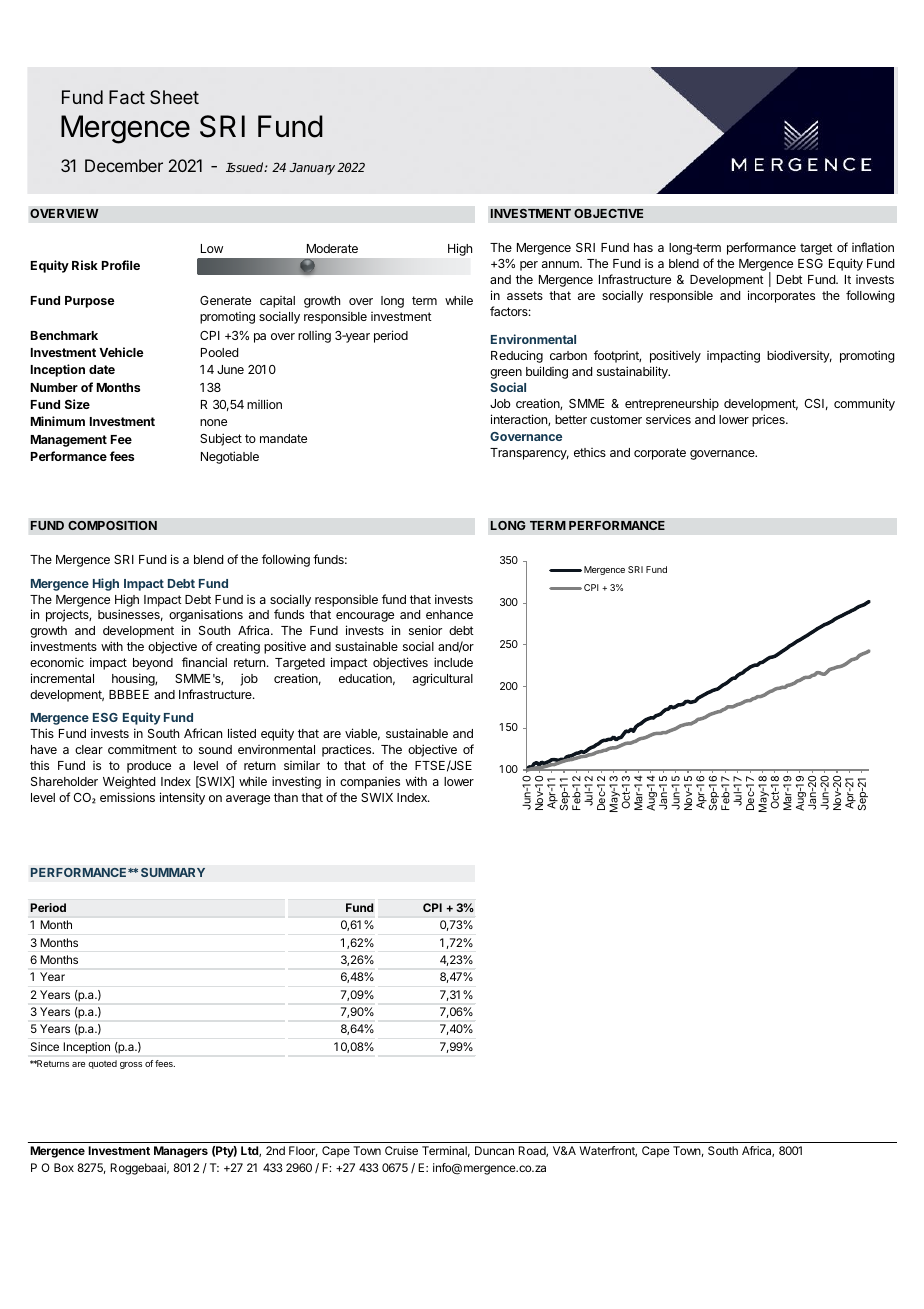 This image has width=924, height=1309. What do you see at coordinates (174, 97) in the image?
I see `Sheet` at bounding box center [174, 97].
